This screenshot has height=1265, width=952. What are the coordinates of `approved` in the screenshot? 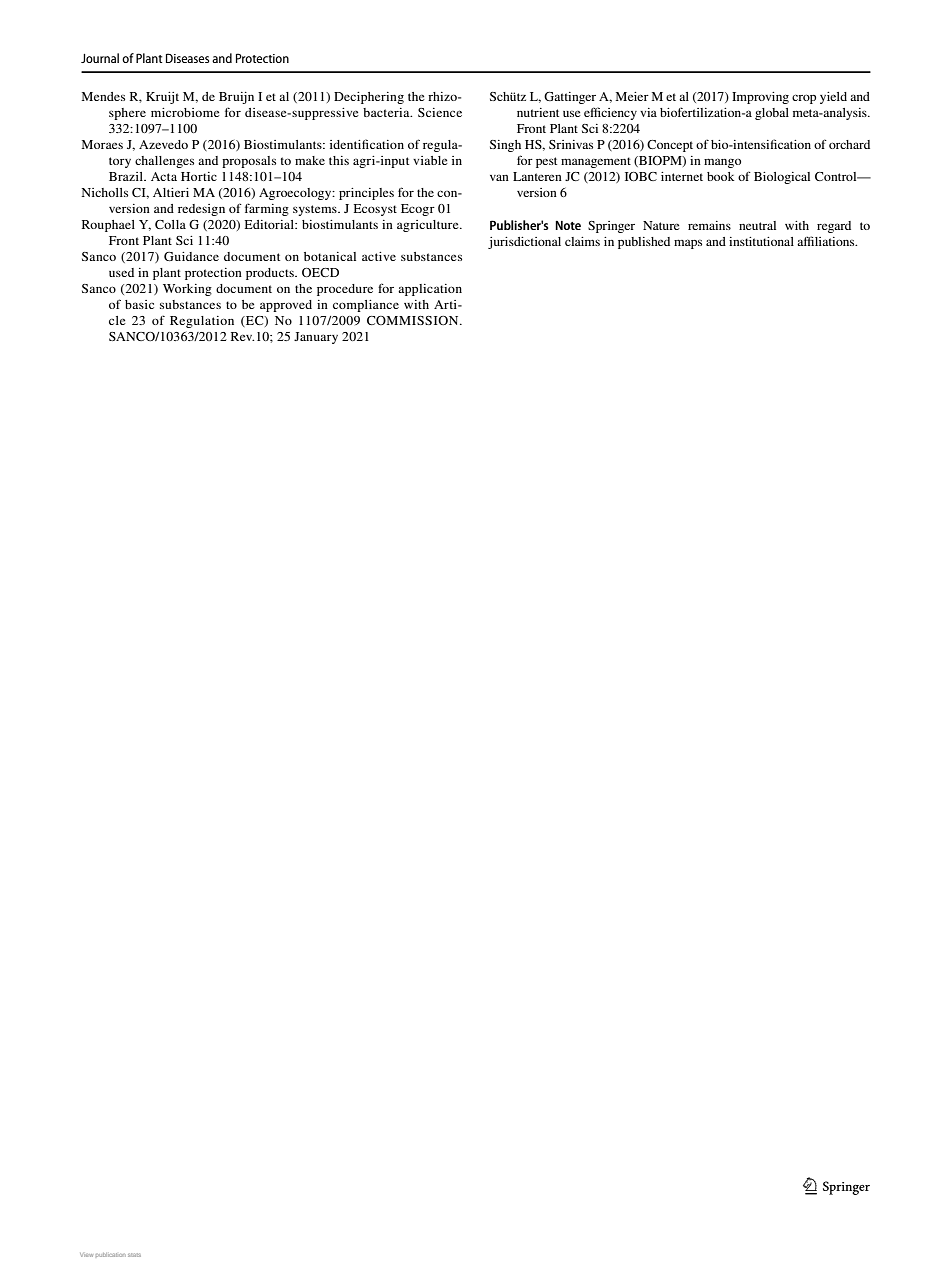 It's located at (286, 306).
